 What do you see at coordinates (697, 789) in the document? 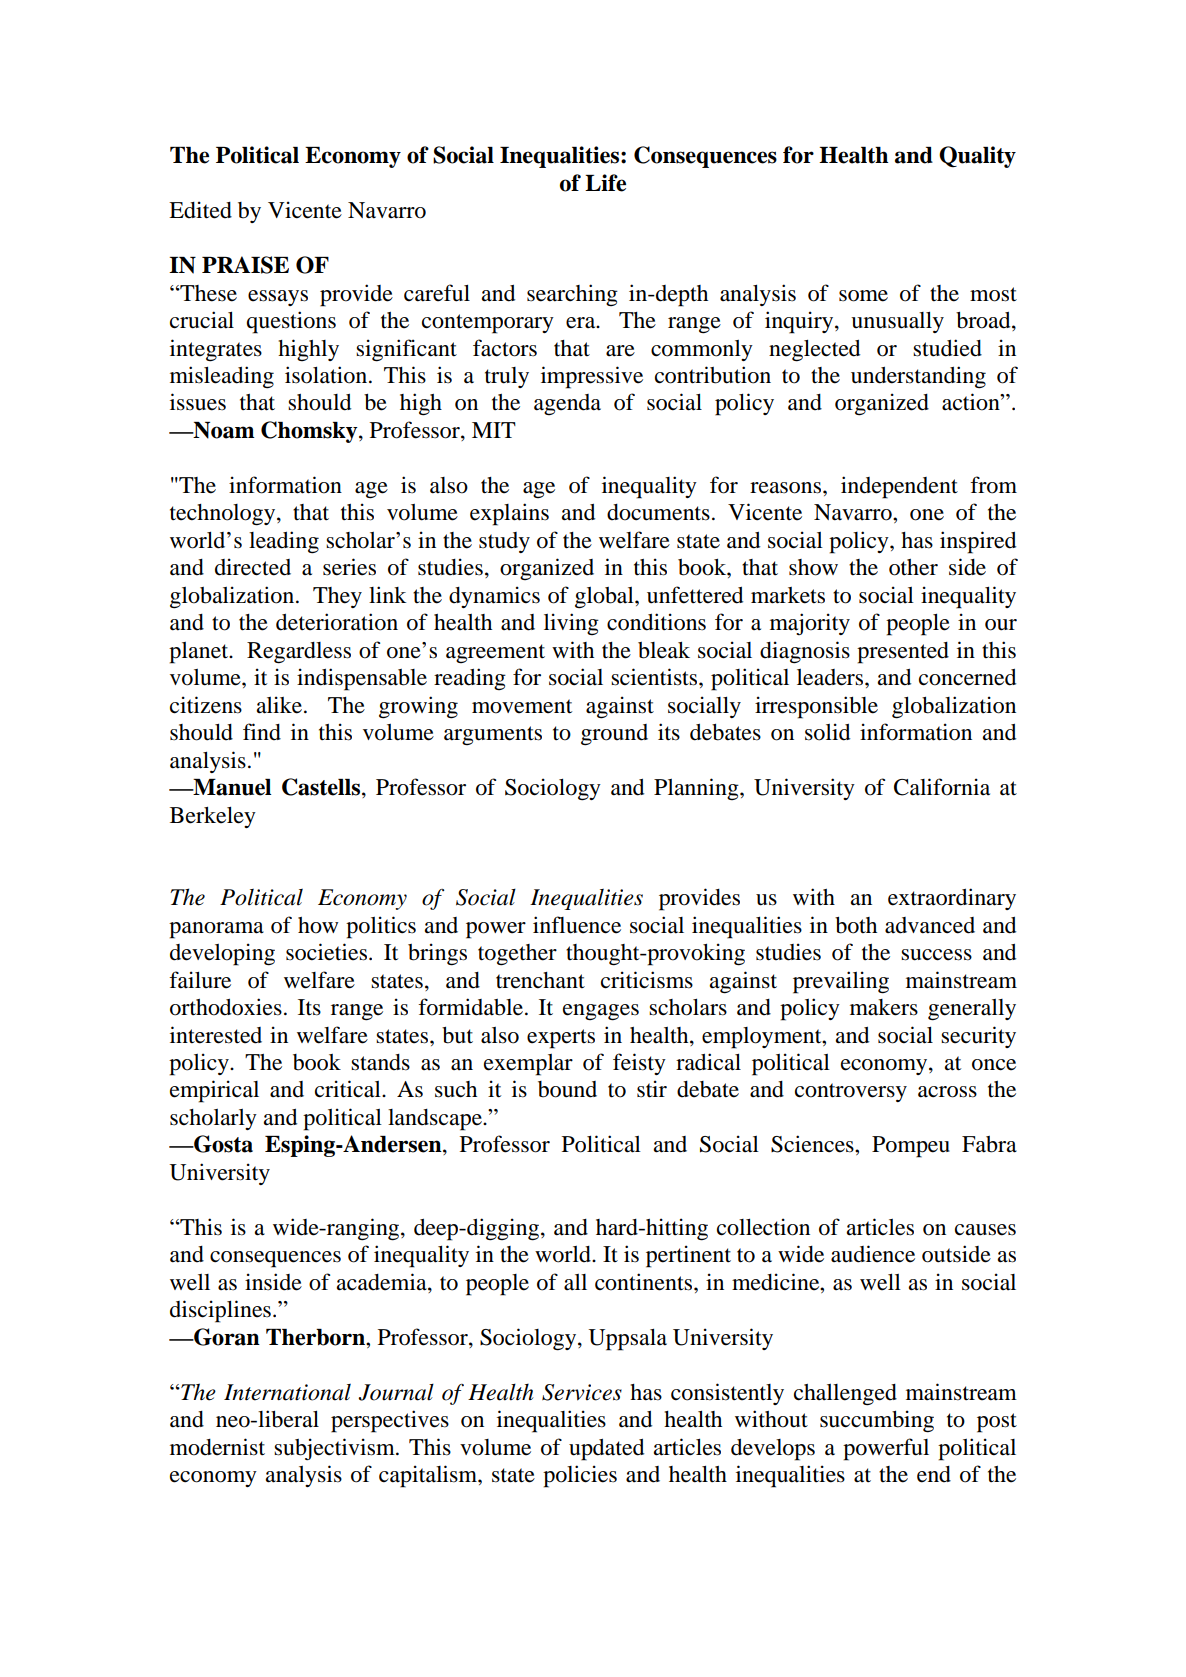
I see `Planning` at bounding box center [697, 789].
